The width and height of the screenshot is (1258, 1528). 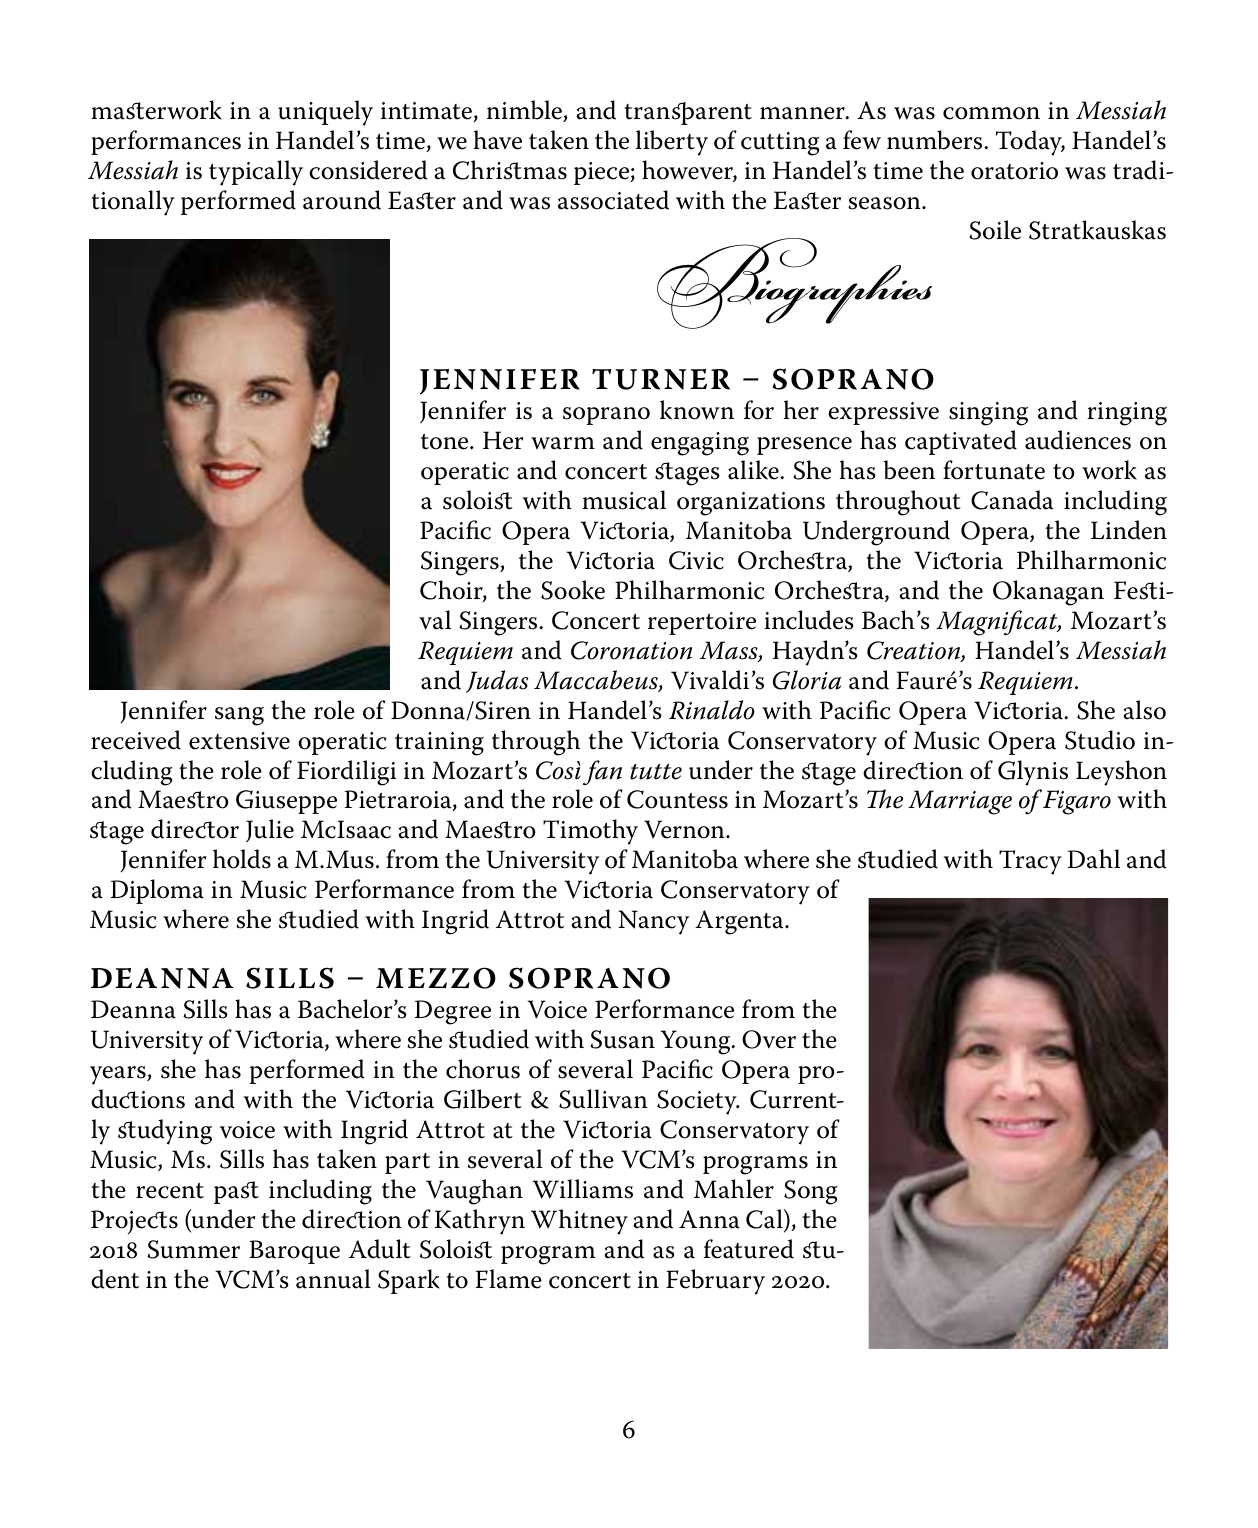 What do you see at coordinates (991, 113) in the screenshot?
I see `common` at bounding box center [991, 113].
